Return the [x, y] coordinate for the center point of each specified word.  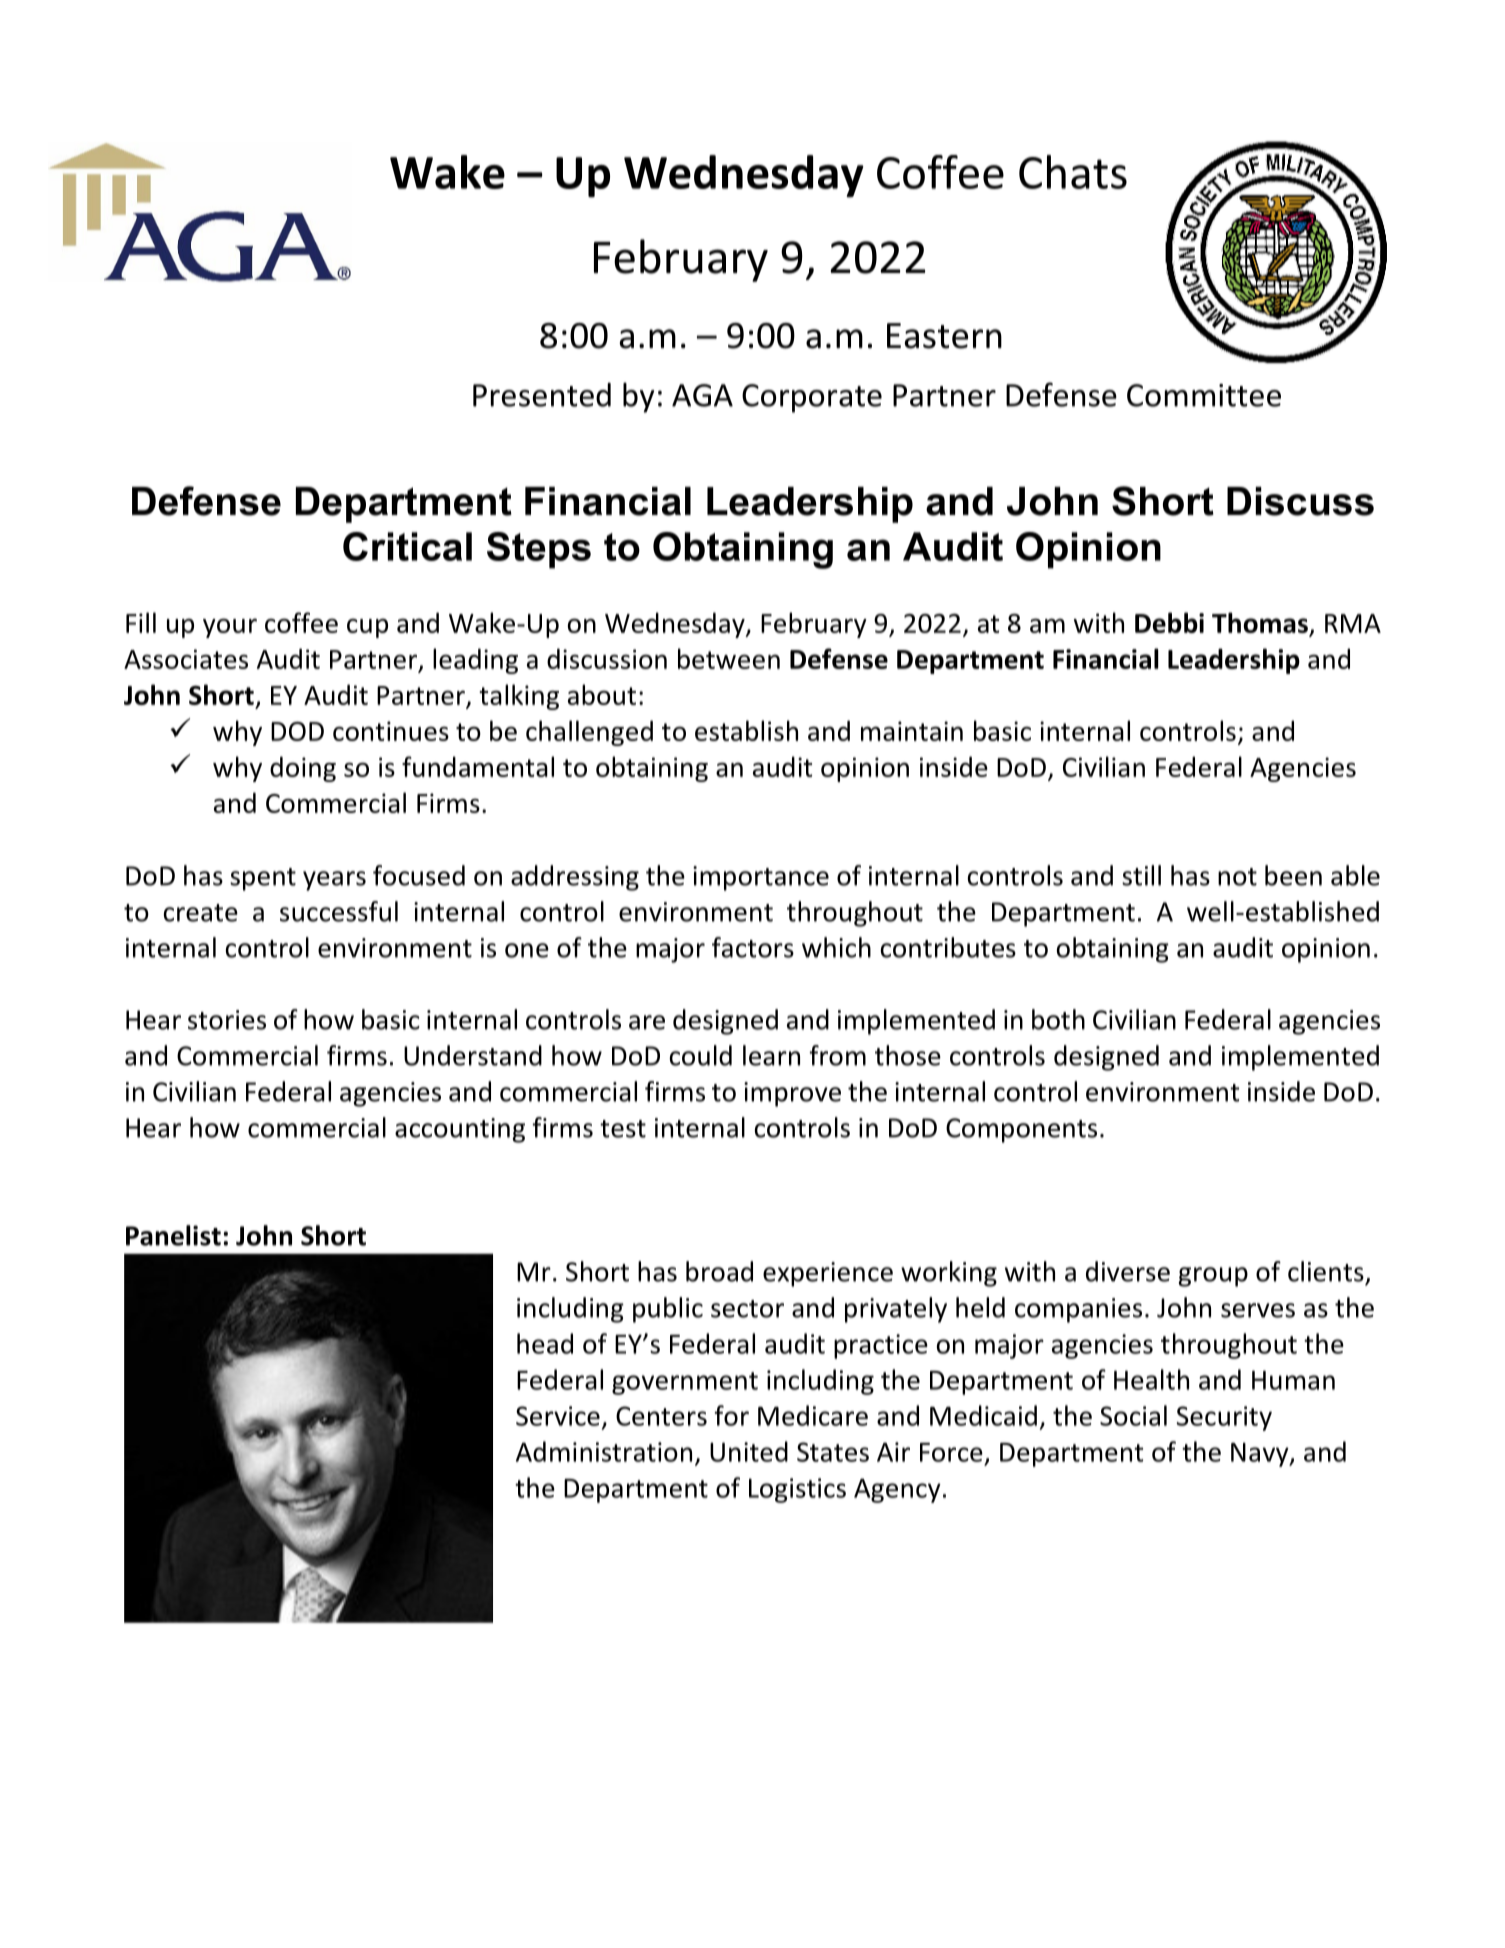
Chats [1073, 172]
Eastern [944, 336]
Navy [1261, 1455]
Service [558, 1416]
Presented [542, 395]
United [749, 1451]
